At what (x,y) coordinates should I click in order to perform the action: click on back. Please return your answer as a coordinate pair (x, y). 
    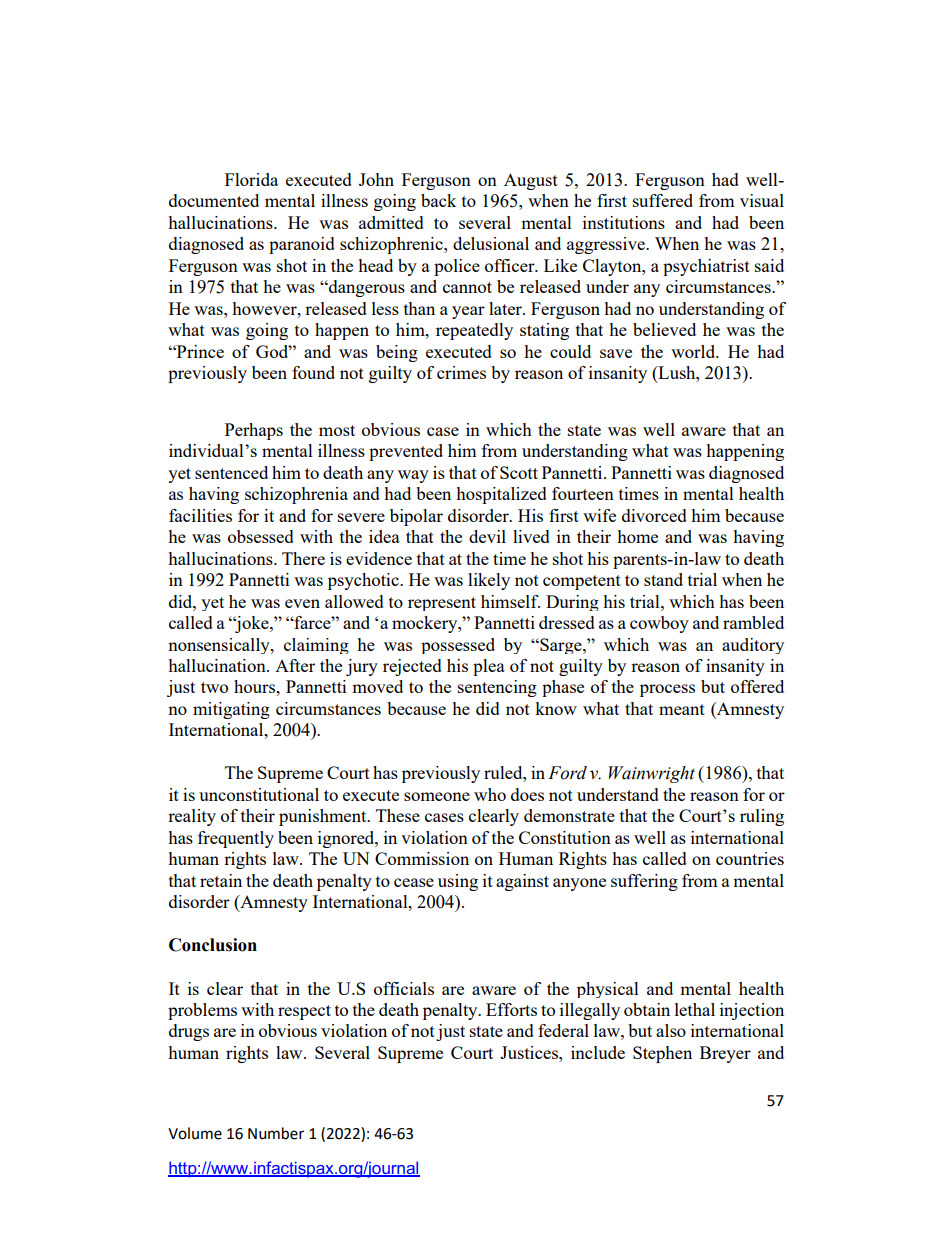
    Looking at the image, I should click on (439, 200).
